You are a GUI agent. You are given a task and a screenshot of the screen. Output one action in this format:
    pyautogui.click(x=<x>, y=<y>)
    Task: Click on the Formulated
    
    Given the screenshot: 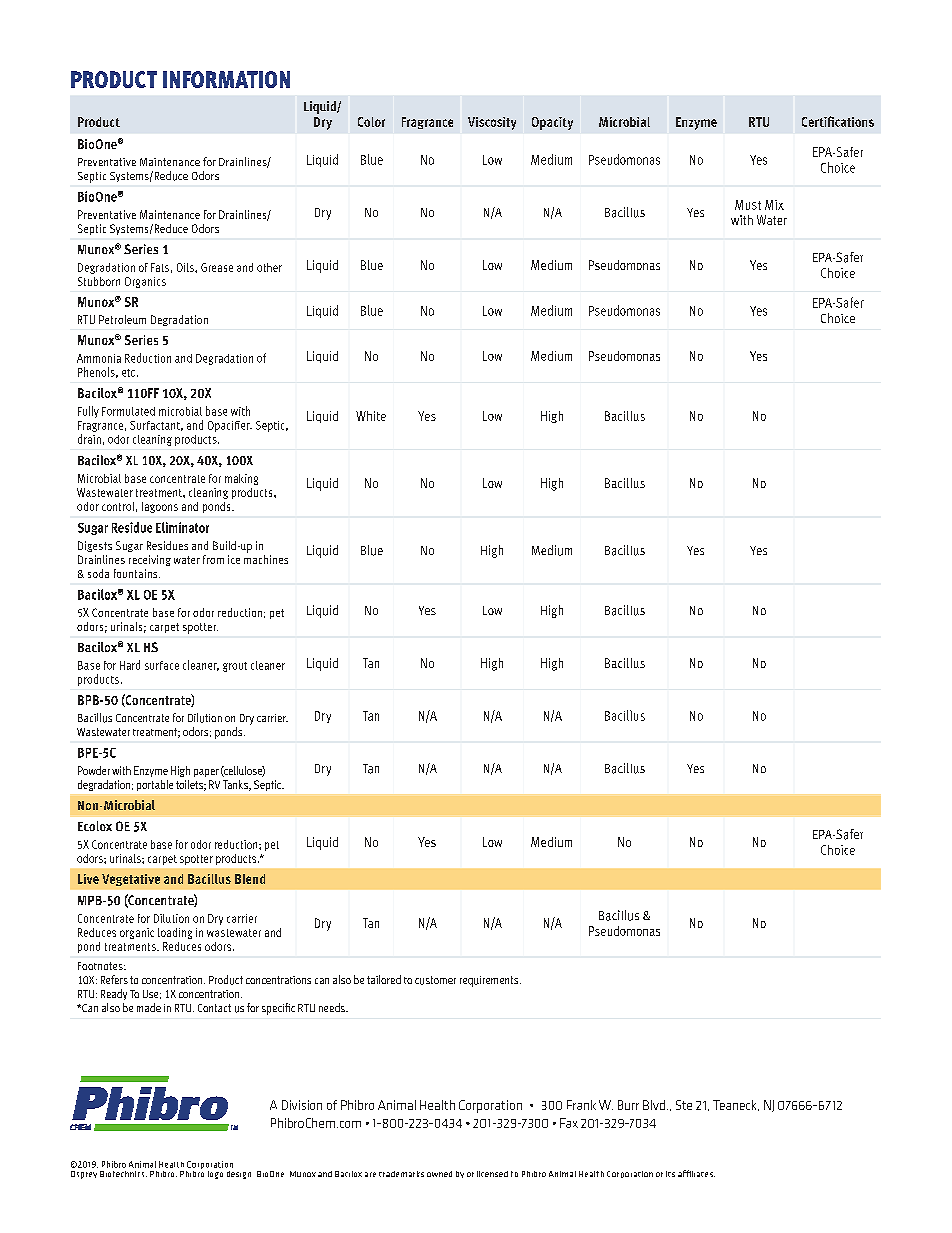 What is the action you would take?
    pyautogui.click(x=128, y=411)
